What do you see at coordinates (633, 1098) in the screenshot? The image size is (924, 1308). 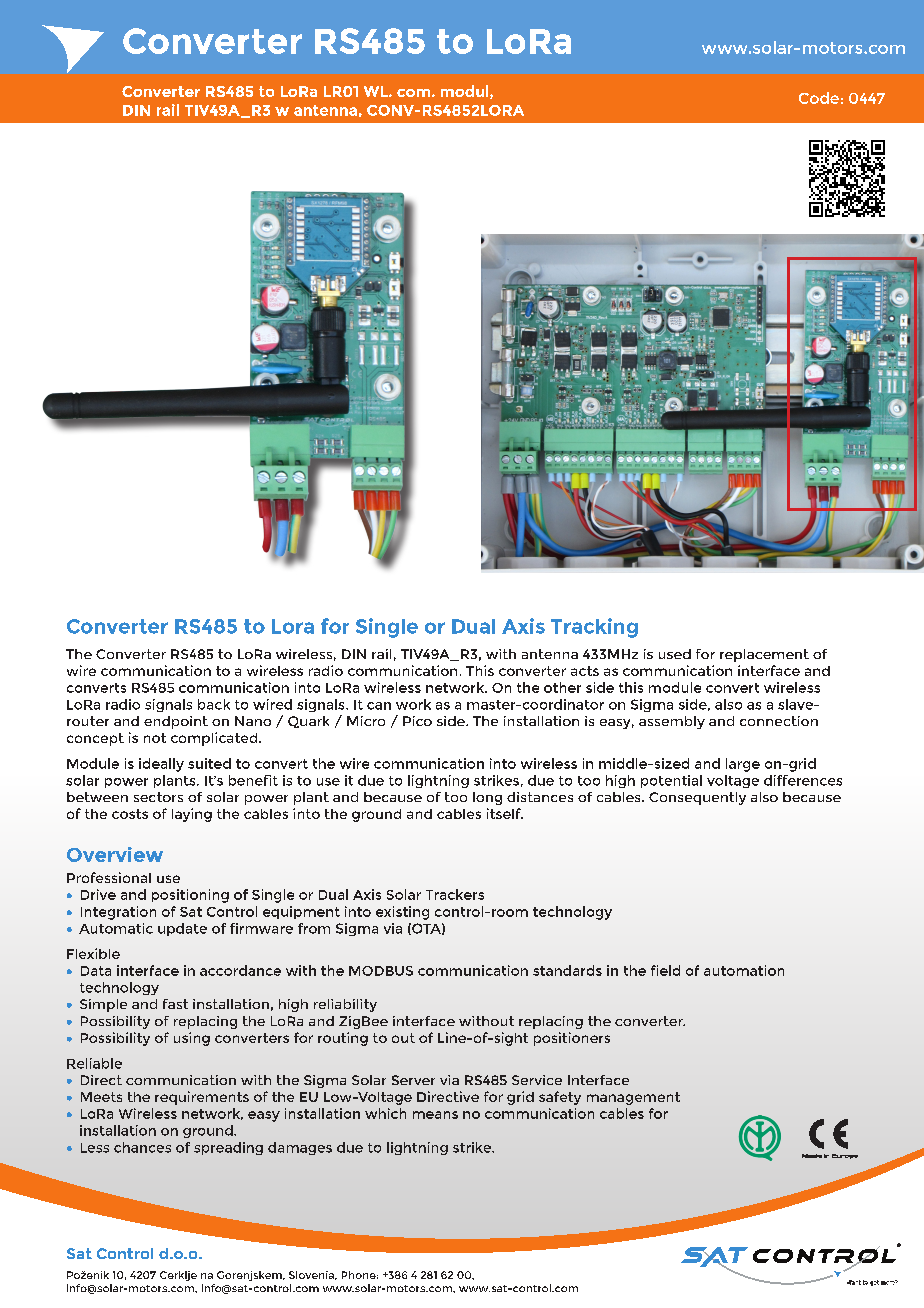 I see `management` at bounding box center [633, 1098].
